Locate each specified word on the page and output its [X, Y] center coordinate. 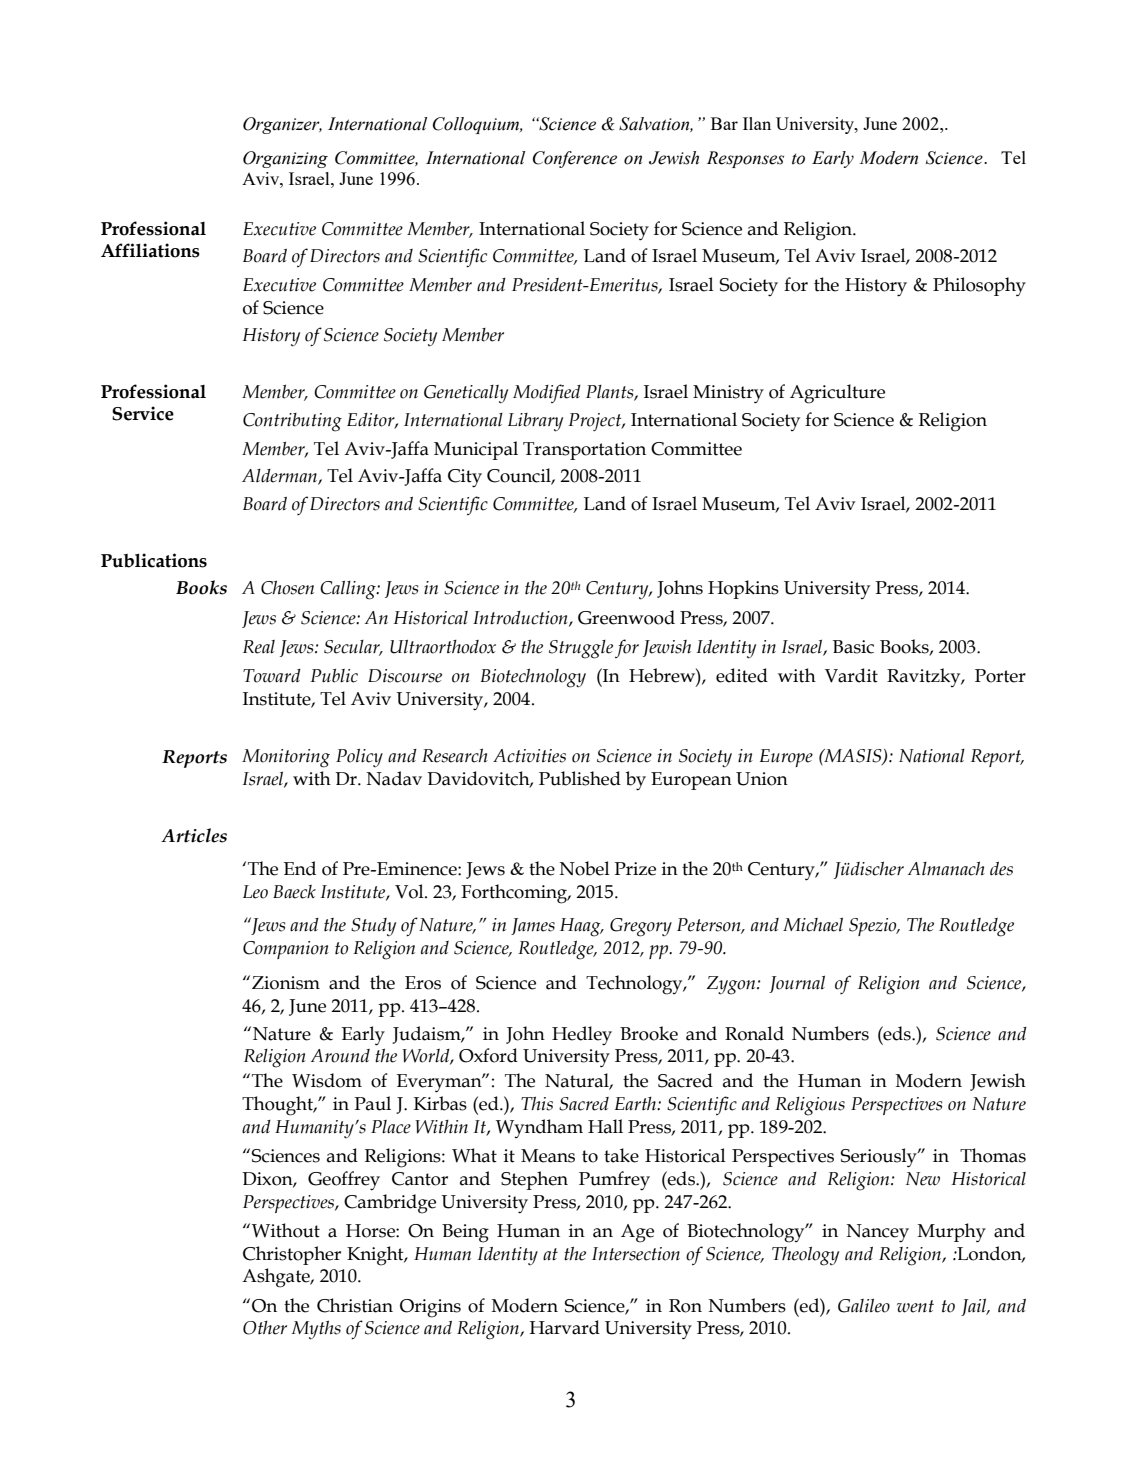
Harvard [564, 1327]
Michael [813, 924]
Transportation [584, 451]
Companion [286, 950]
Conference [575, 159]
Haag [581, 927]
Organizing [285, 159]
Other [265, 1328]
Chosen [287, 587]
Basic [853, 647]
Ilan [757, 123]
